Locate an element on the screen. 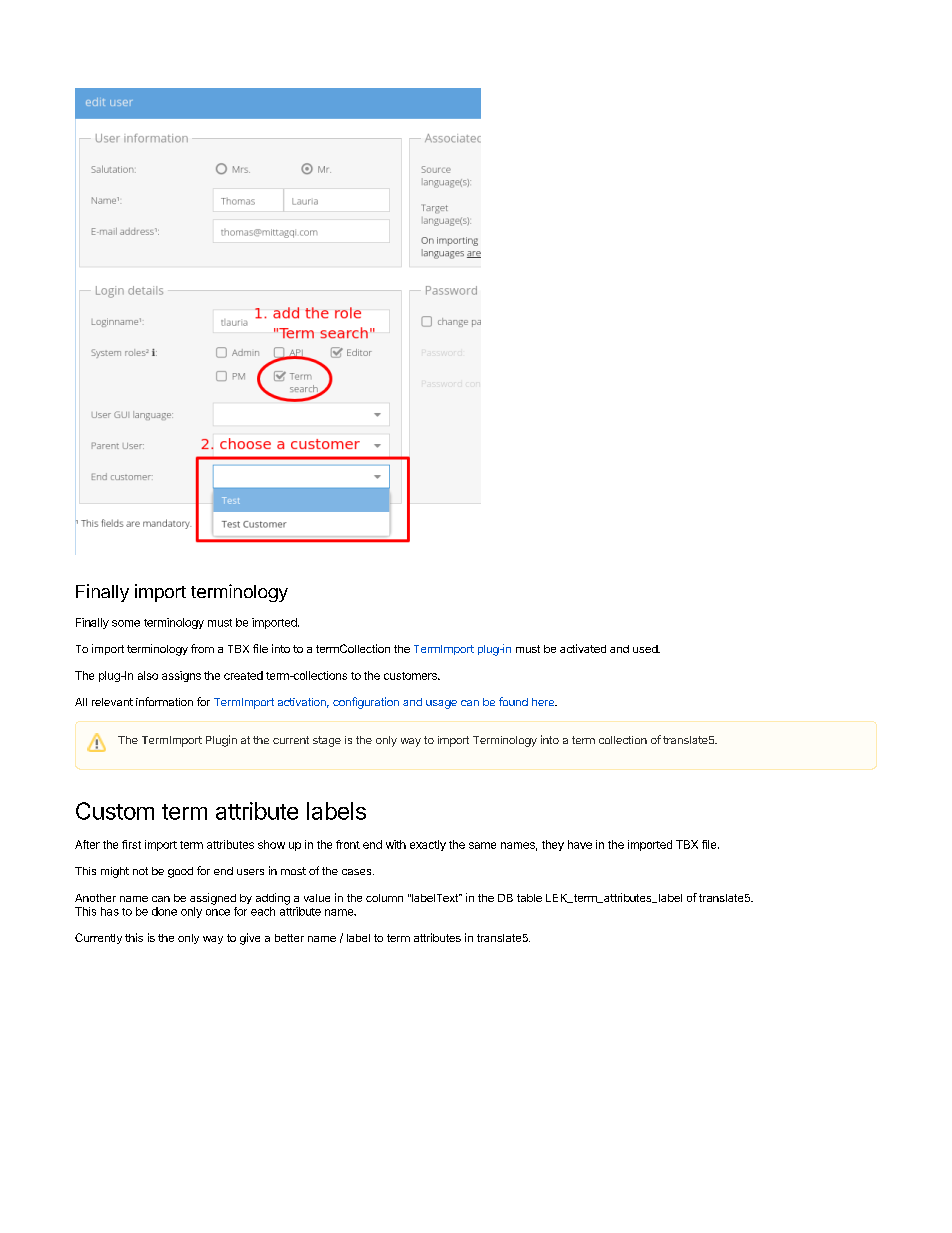 The width and height of the screenshot is (952, 1233). better is located at coordinates (289, 938).
